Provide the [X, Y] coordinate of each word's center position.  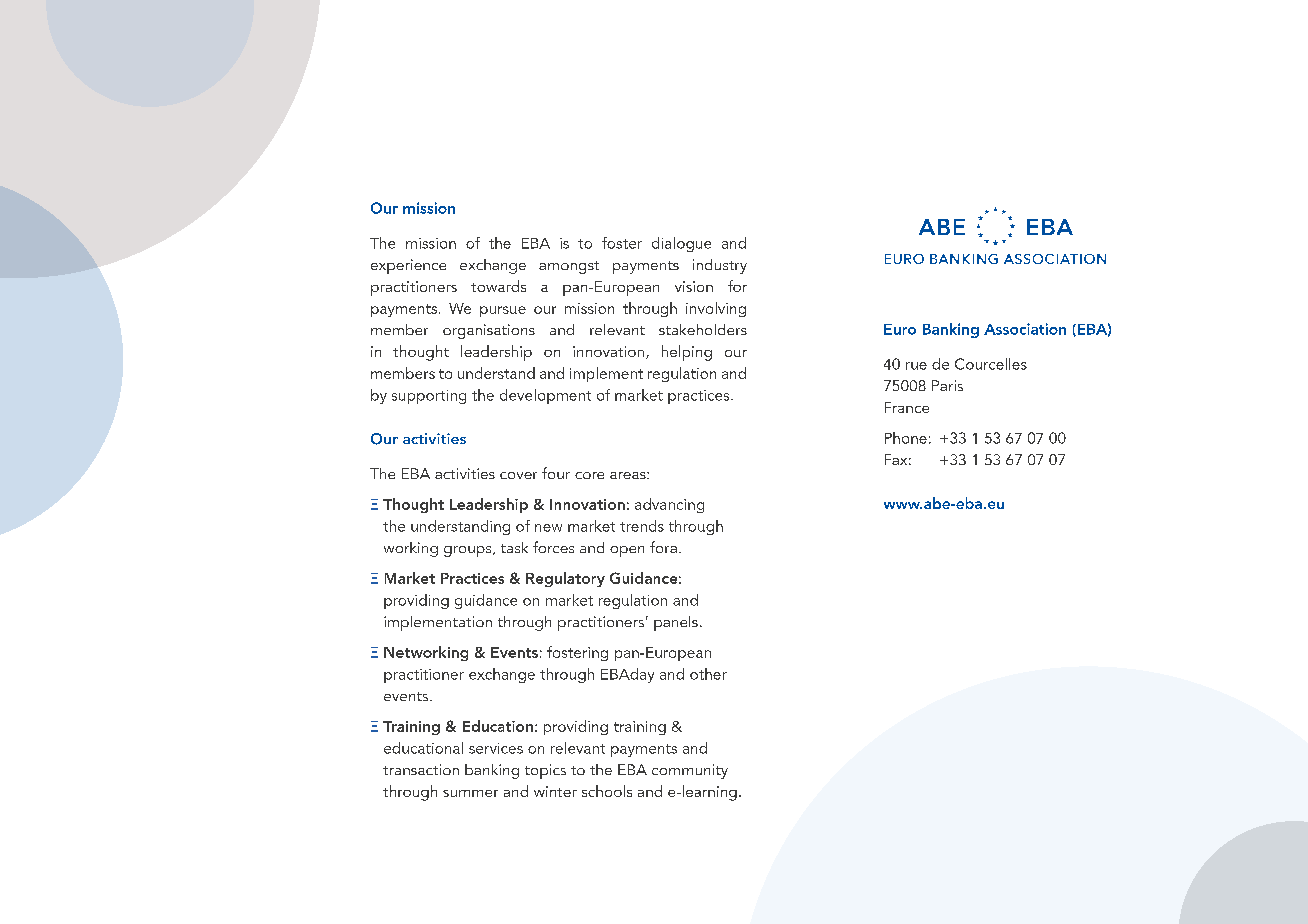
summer [470, 793]
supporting [429, 397]
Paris [947, 385]
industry [720, 266]
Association [1025, 329]
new [548, 528]
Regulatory [565, 579]
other [708, 674]
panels [676, 623]
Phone [906, 438]
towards [498, 286]
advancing [669, 505]
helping [687, 353]
